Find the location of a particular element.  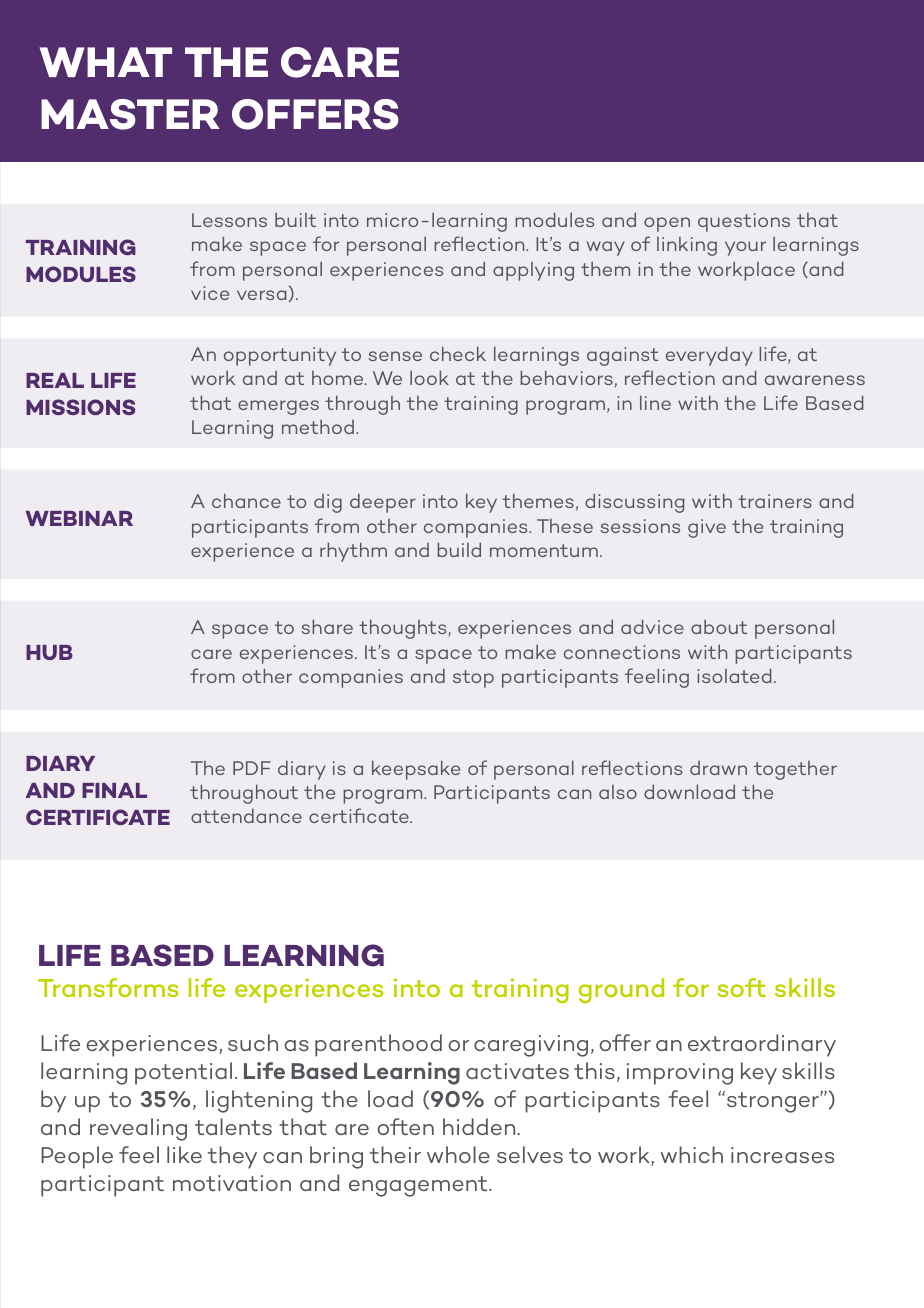

HUB is located at coordinates (49, 652).
